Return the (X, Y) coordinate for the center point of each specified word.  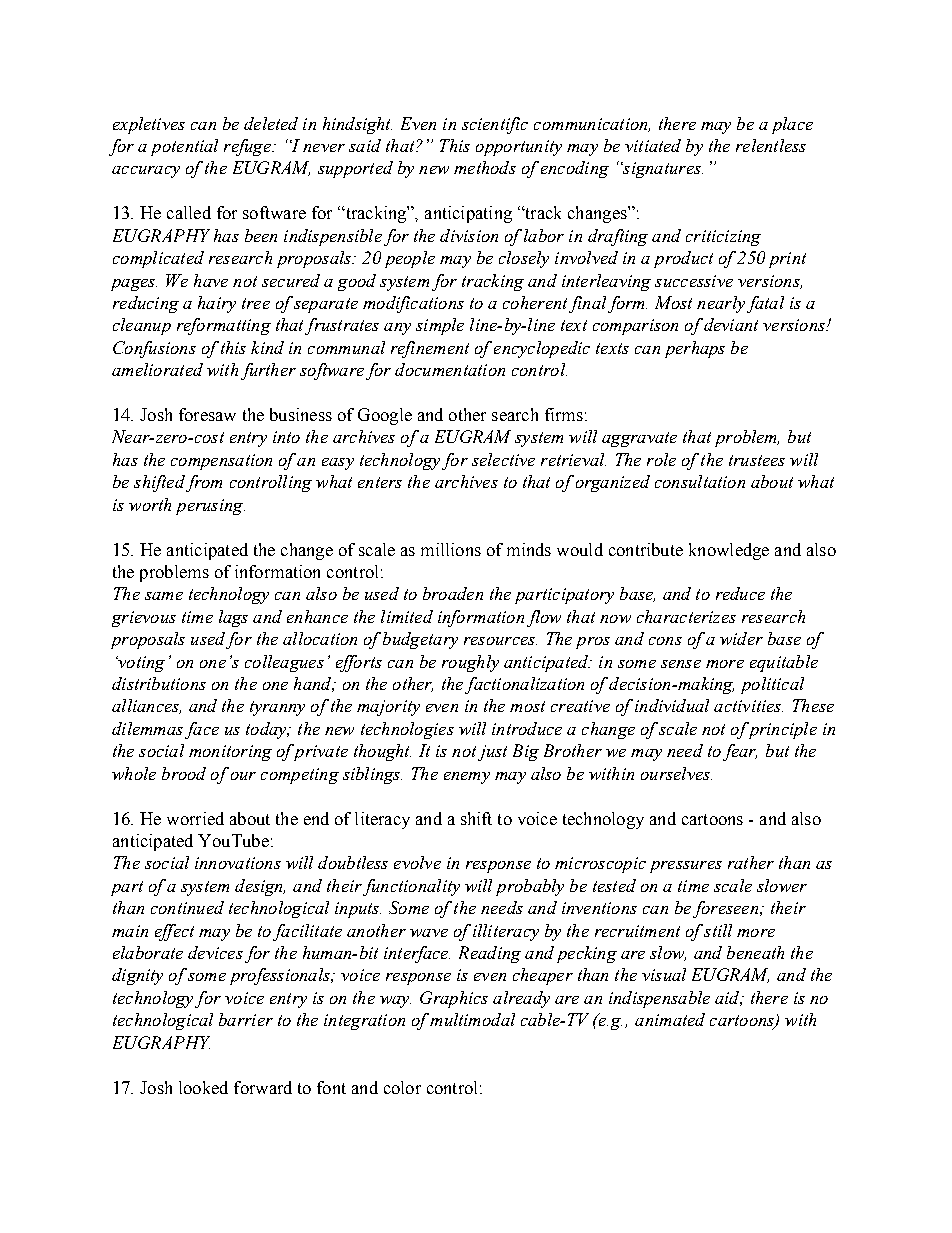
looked (203, 1087)
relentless (771, 145)
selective (503, 459)
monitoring (230, 753)
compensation (221, 462)
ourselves (676, 773)
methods (485, 167)
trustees (757, 460)
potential (184, 147)
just (492, 753)
